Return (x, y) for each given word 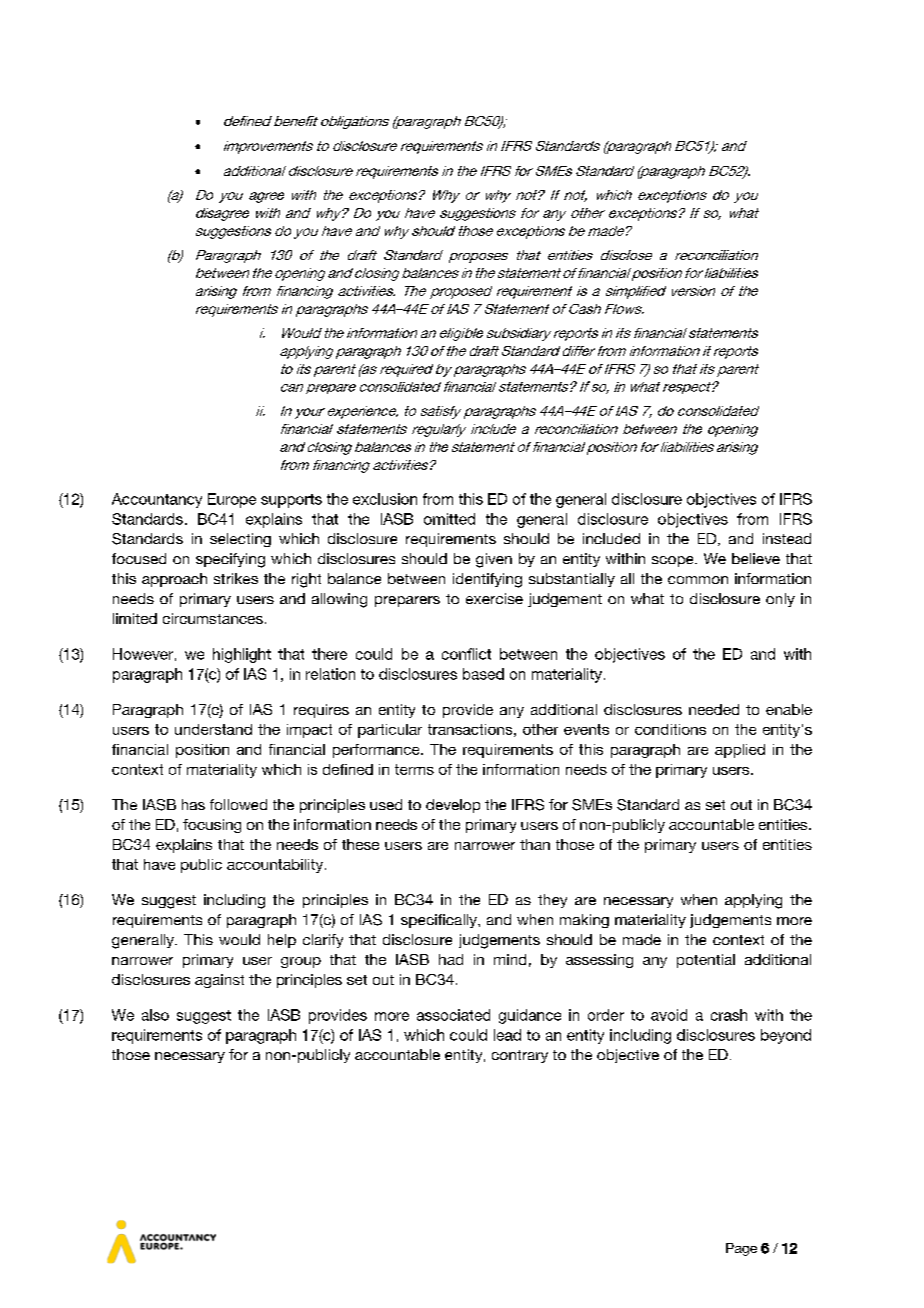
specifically (440, 921)
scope (674, 561)
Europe (232, 500)
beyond (786, 1036)
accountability (276, 866)
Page (741, 1249)
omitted (449, 519)
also (155, 1015)
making (584, 921)
